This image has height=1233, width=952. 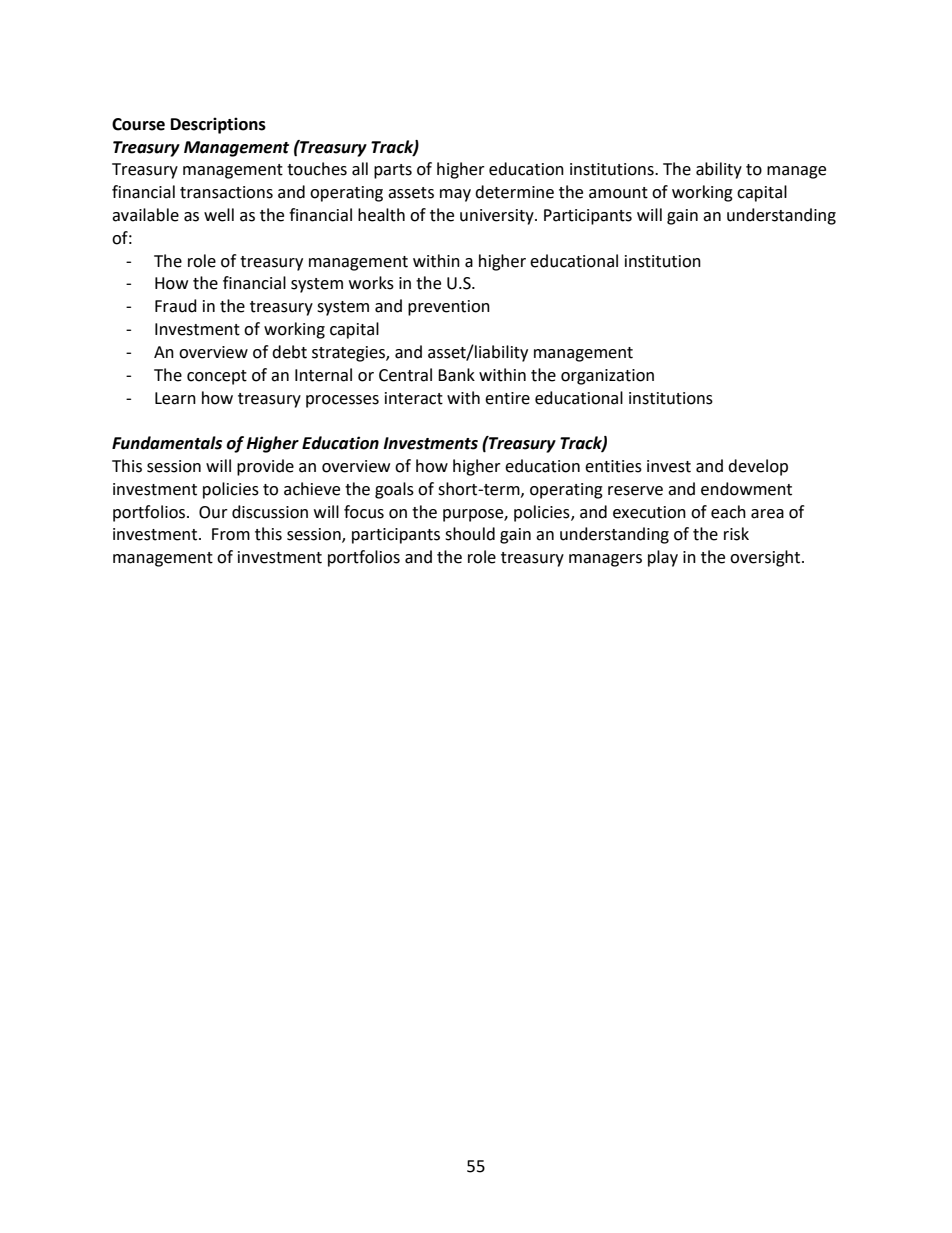 I want to click on parts, so click(x=393, y=171).
